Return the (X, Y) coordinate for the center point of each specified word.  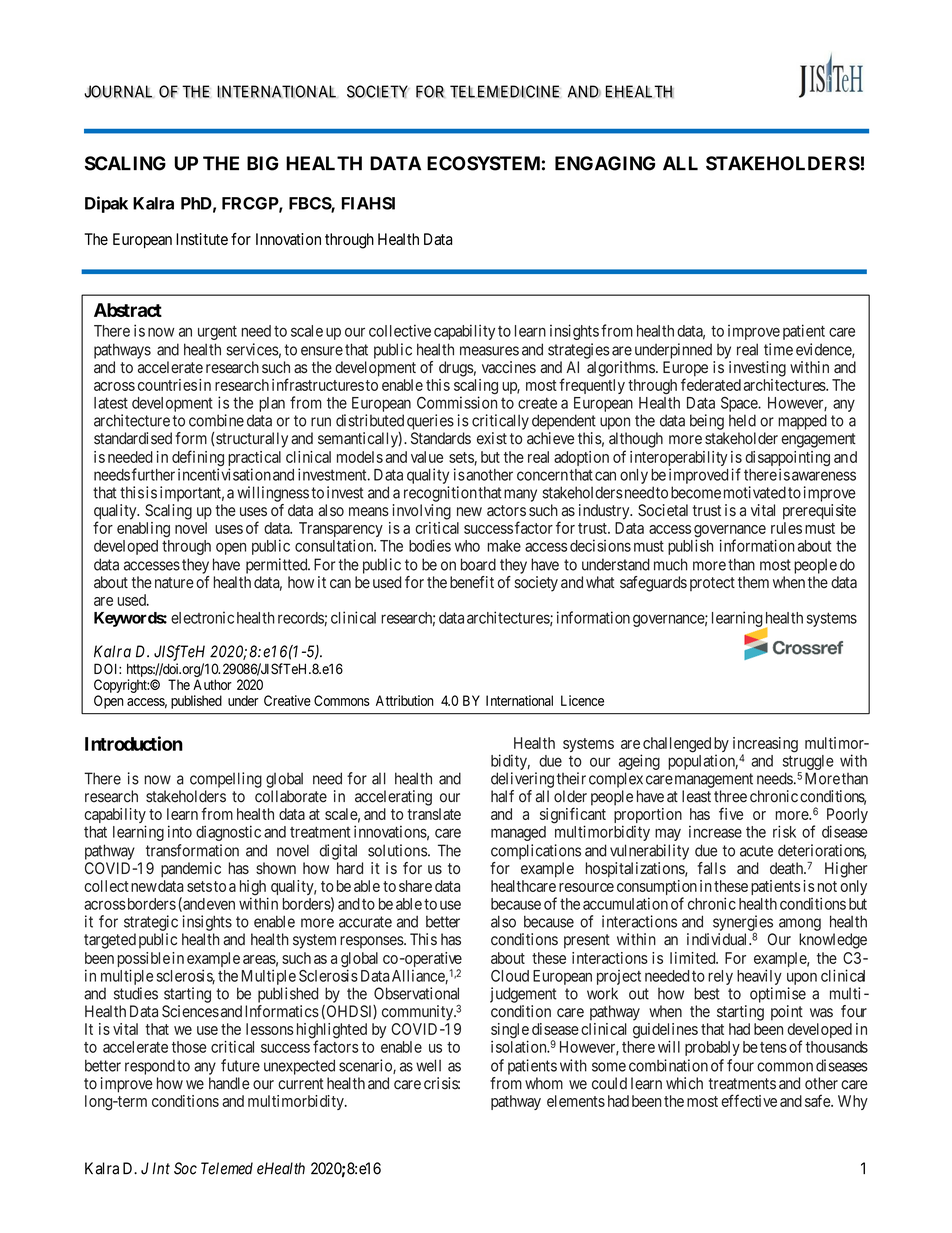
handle (229, 1083)
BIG (263, 163)
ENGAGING (605, 163)
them (753, 582)
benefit (472, 582)
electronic (202, 617)
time (778, 349)
